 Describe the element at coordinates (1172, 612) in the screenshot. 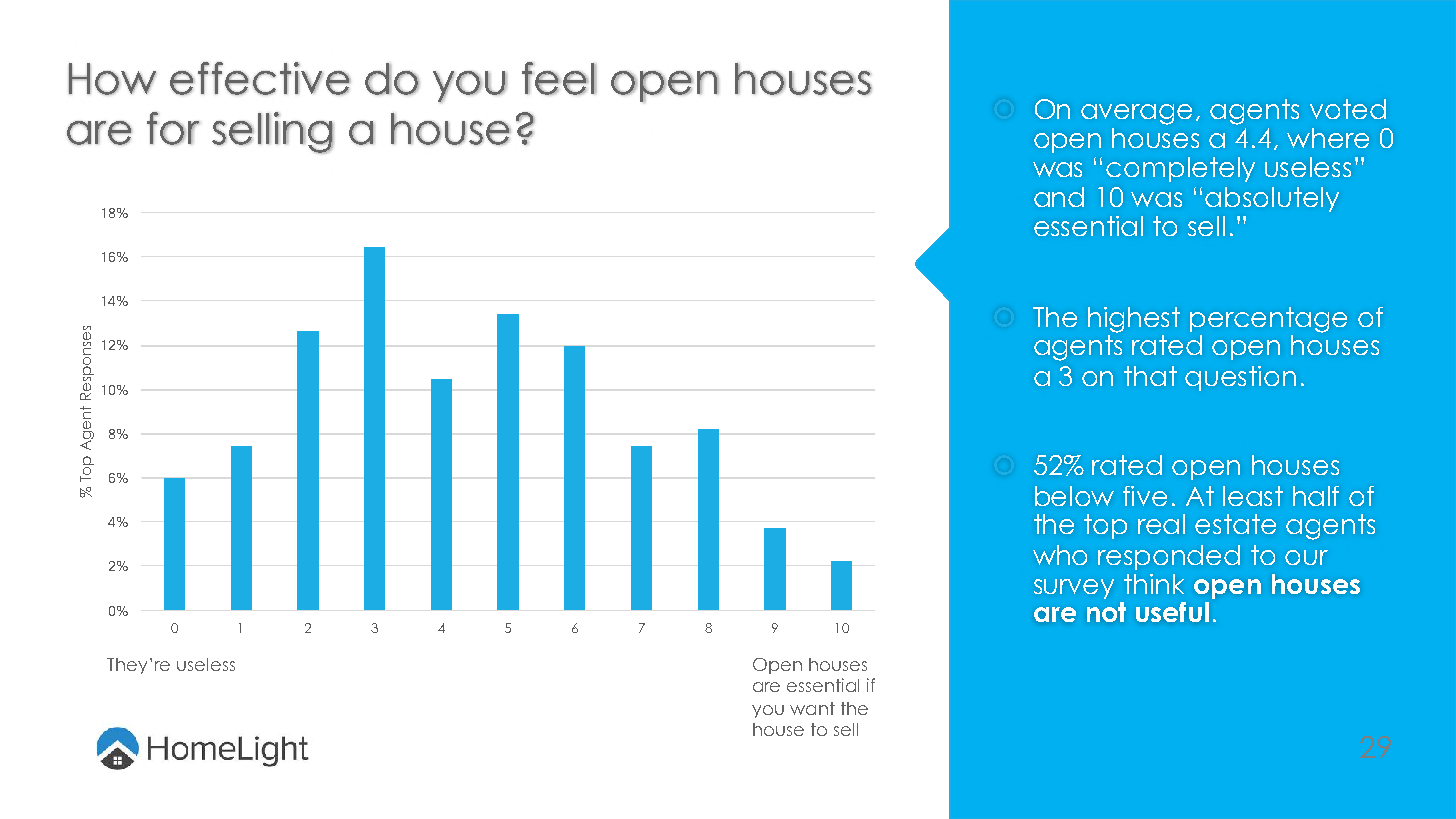

I see `useful` at that location.
